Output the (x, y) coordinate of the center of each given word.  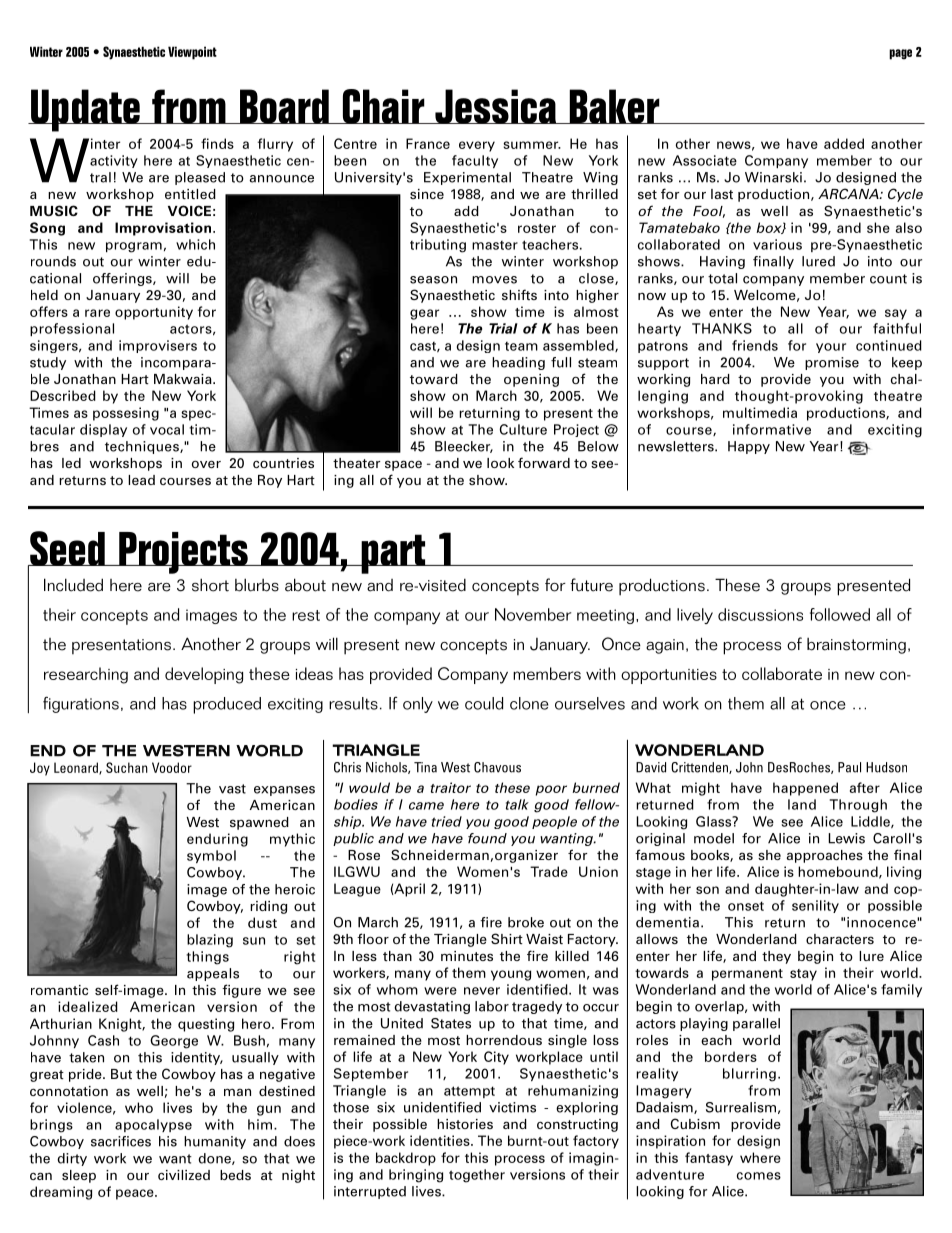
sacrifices (121, 1141)
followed (840, 614)
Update (85, 110)
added (844, 143)
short (210, 585)
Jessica (495, 106)
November (533, 614)
